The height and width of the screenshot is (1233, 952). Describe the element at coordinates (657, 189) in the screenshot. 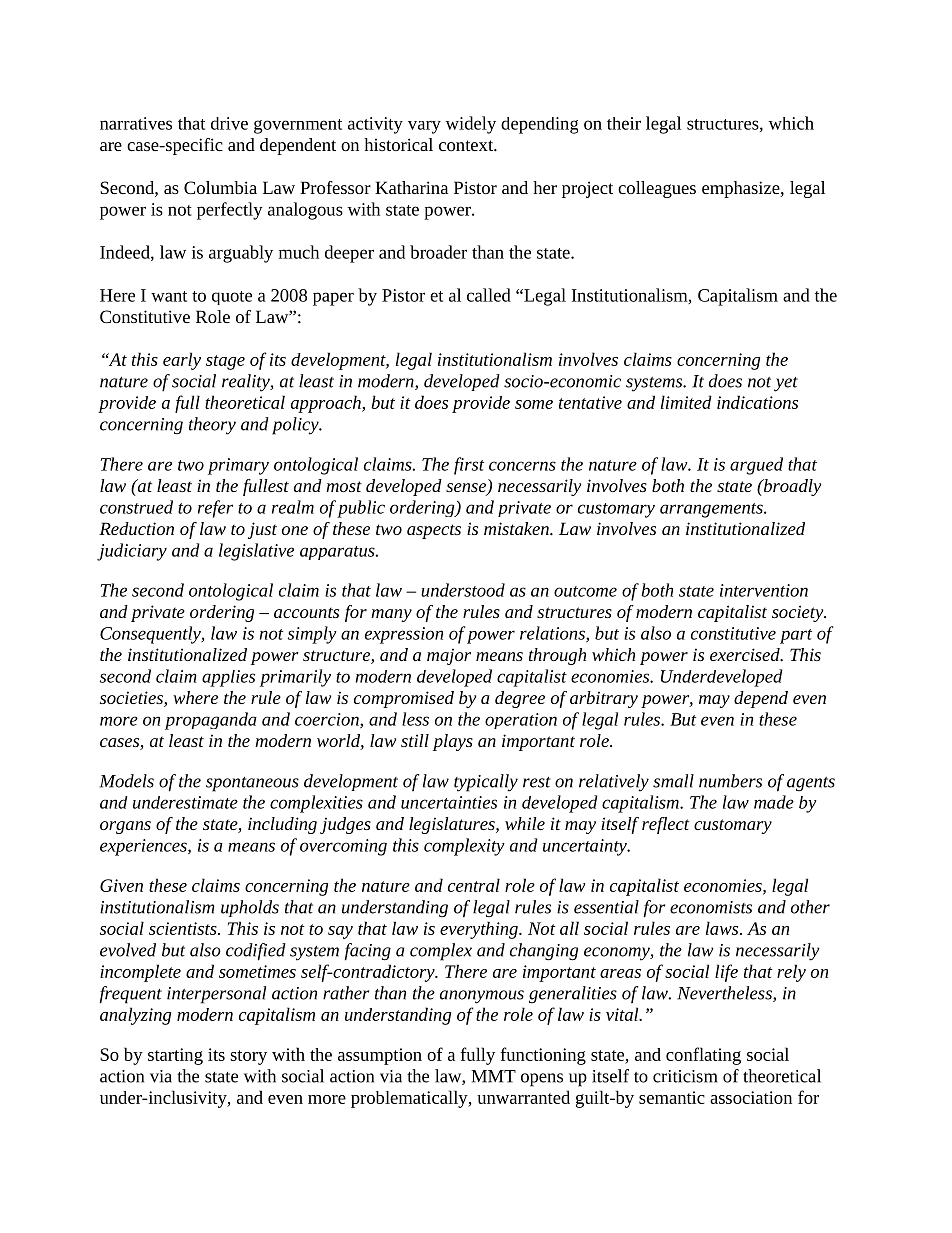

I see `colleagues` at that location.
